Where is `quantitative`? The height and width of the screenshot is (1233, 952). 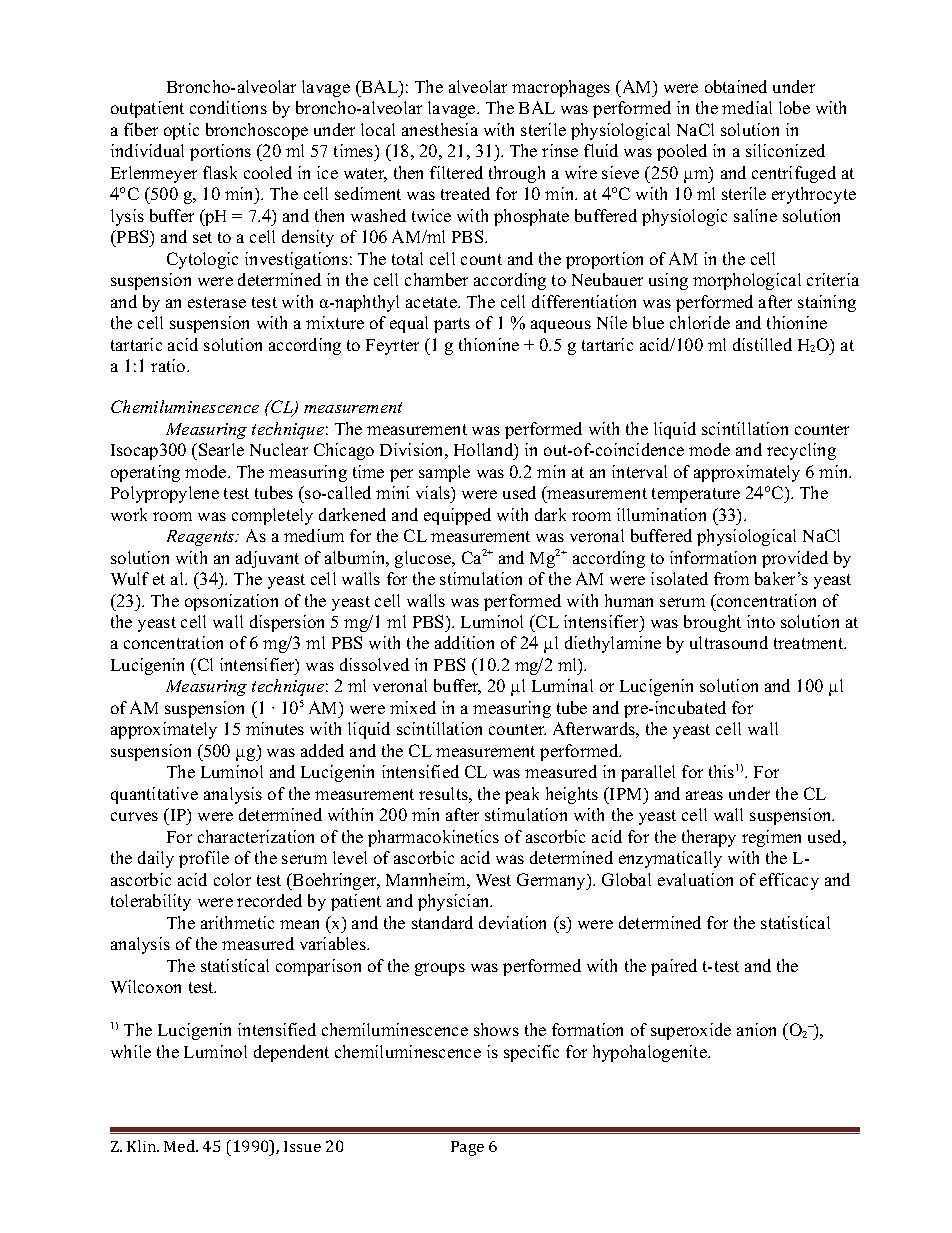 quantitative is located at coordinates (154, 795).
